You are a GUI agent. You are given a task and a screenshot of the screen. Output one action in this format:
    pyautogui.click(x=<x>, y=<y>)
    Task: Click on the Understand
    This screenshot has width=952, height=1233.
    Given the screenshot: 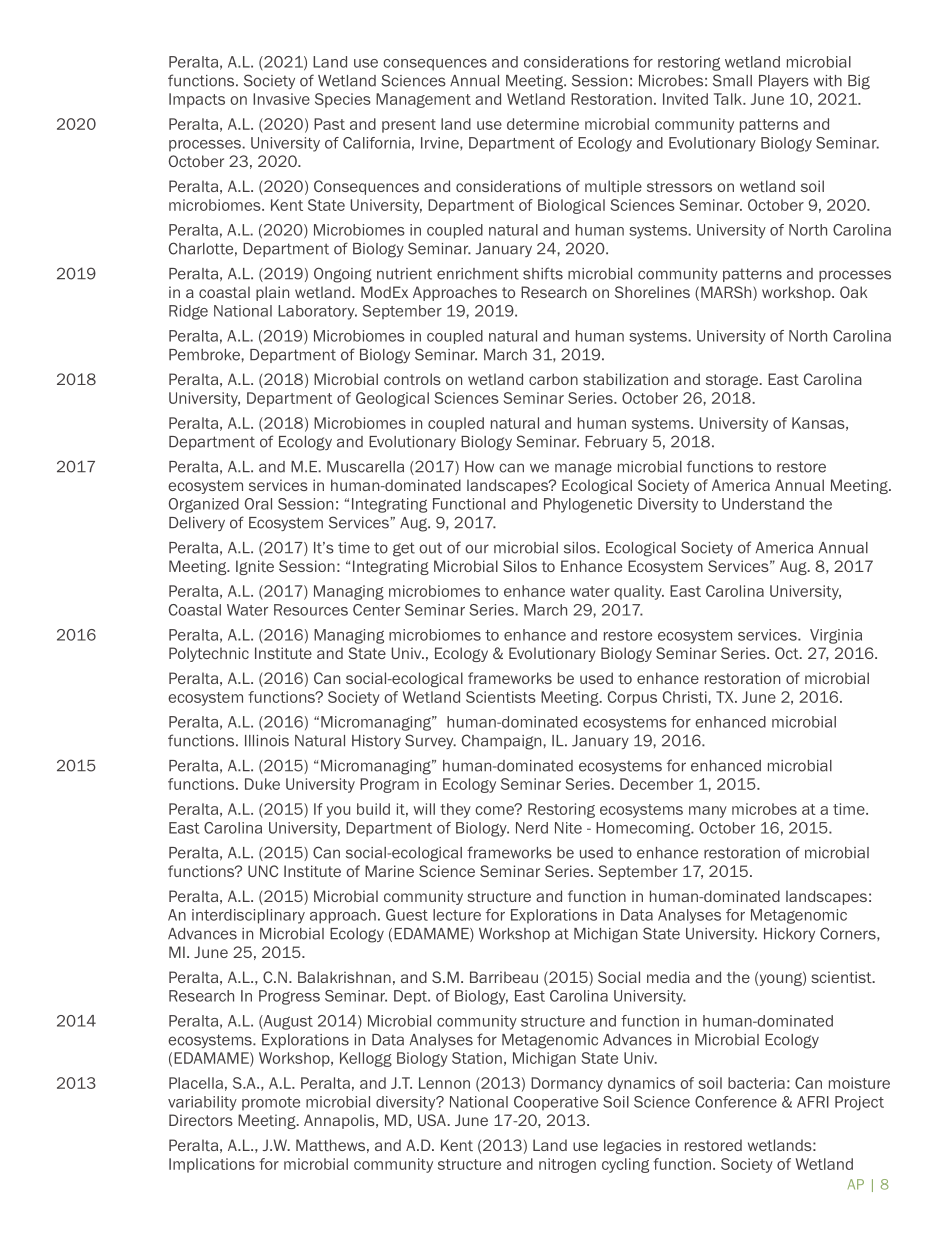 What is the action you would take?
    pyautogui.click(x=763, y=504)
